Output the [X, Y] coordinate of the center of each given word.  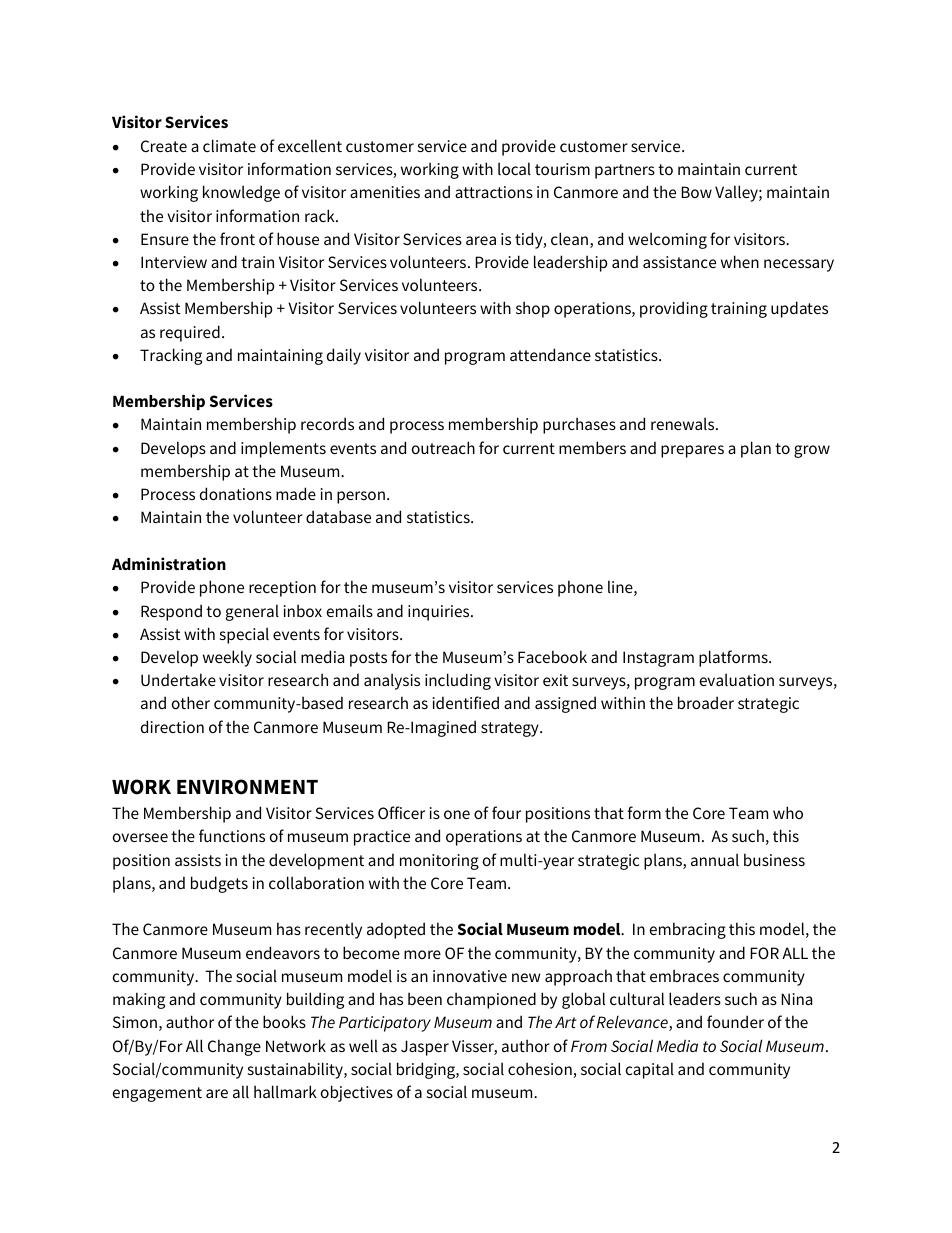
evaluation [737, 679]
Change [234, 1047]
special [244, 635]
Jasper [425, 1048]
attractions [494, 192]
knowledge [241, 193]
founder [735, 1021]
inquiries [440, 613]
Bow [696, 192]
